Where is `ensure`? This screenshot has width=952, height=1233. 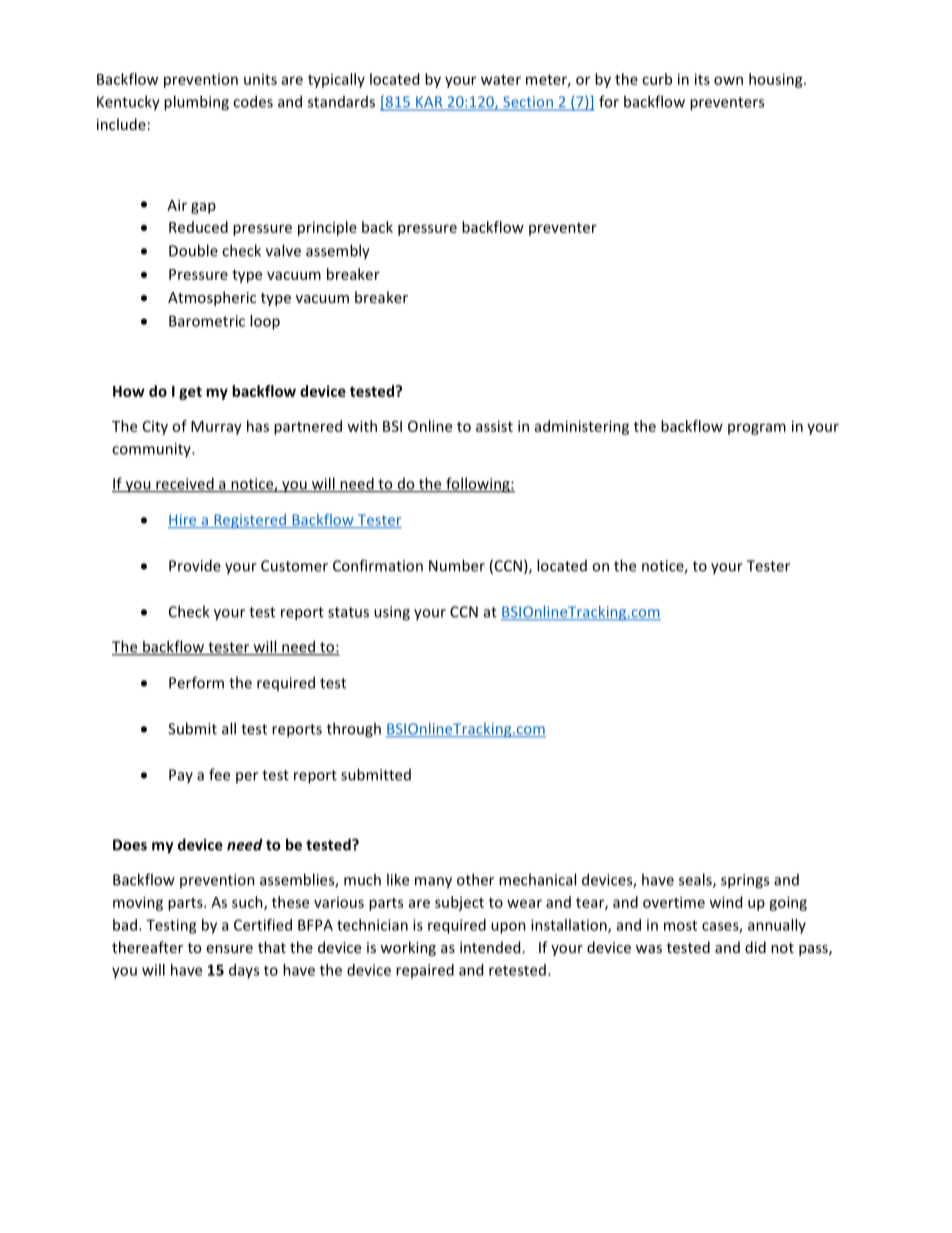
ensure is located at coordinates (230, 949).
